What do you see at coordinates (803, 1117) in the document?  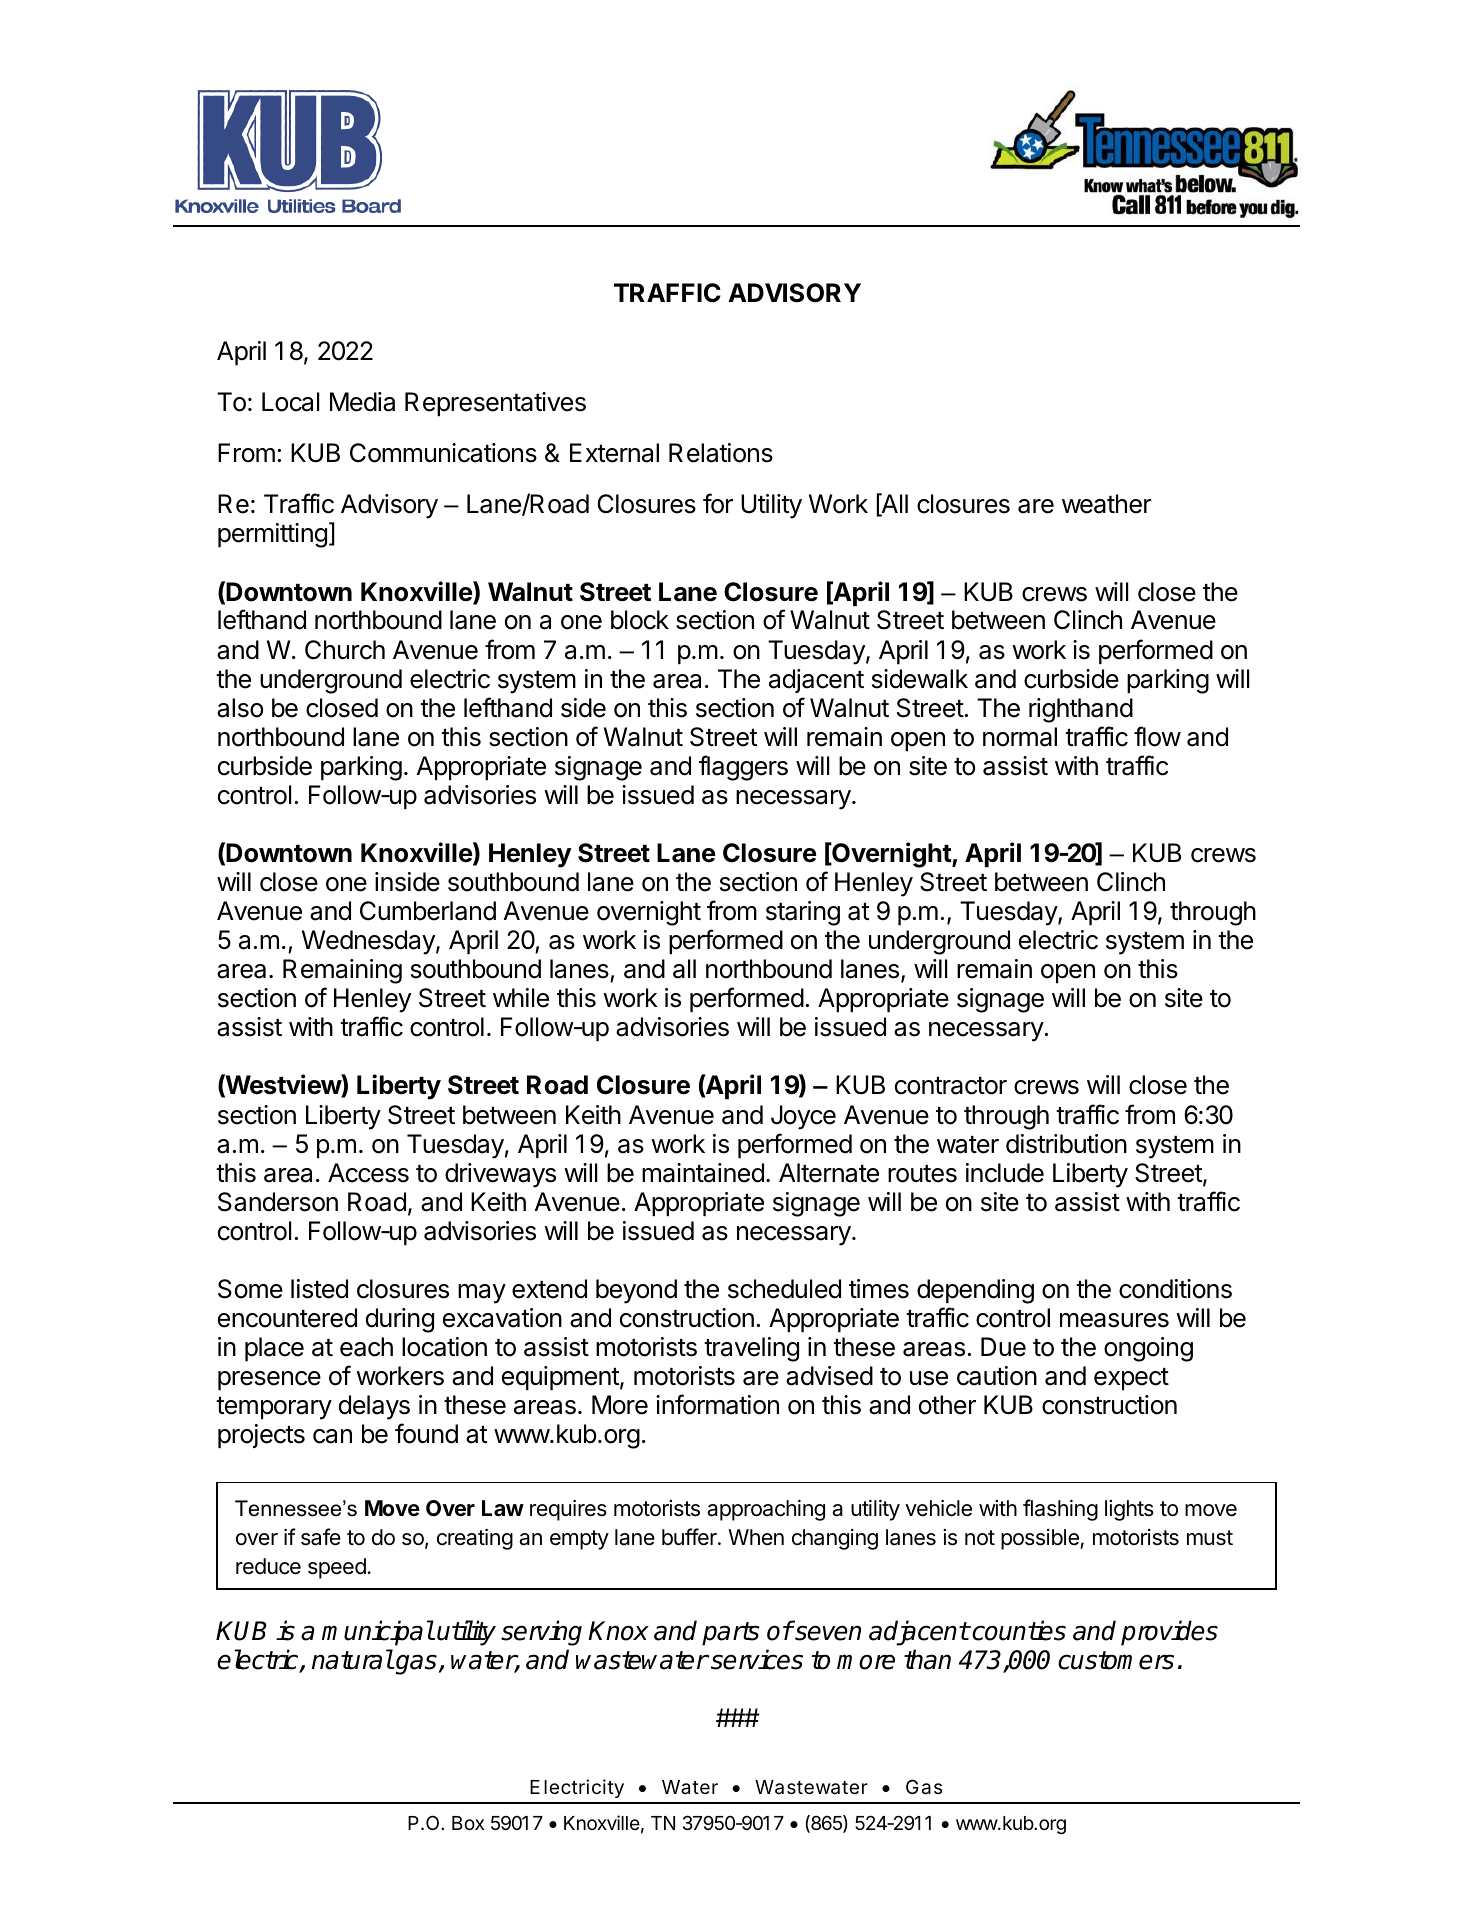 I see `Joyce` at bounding box center [803, 1117].
